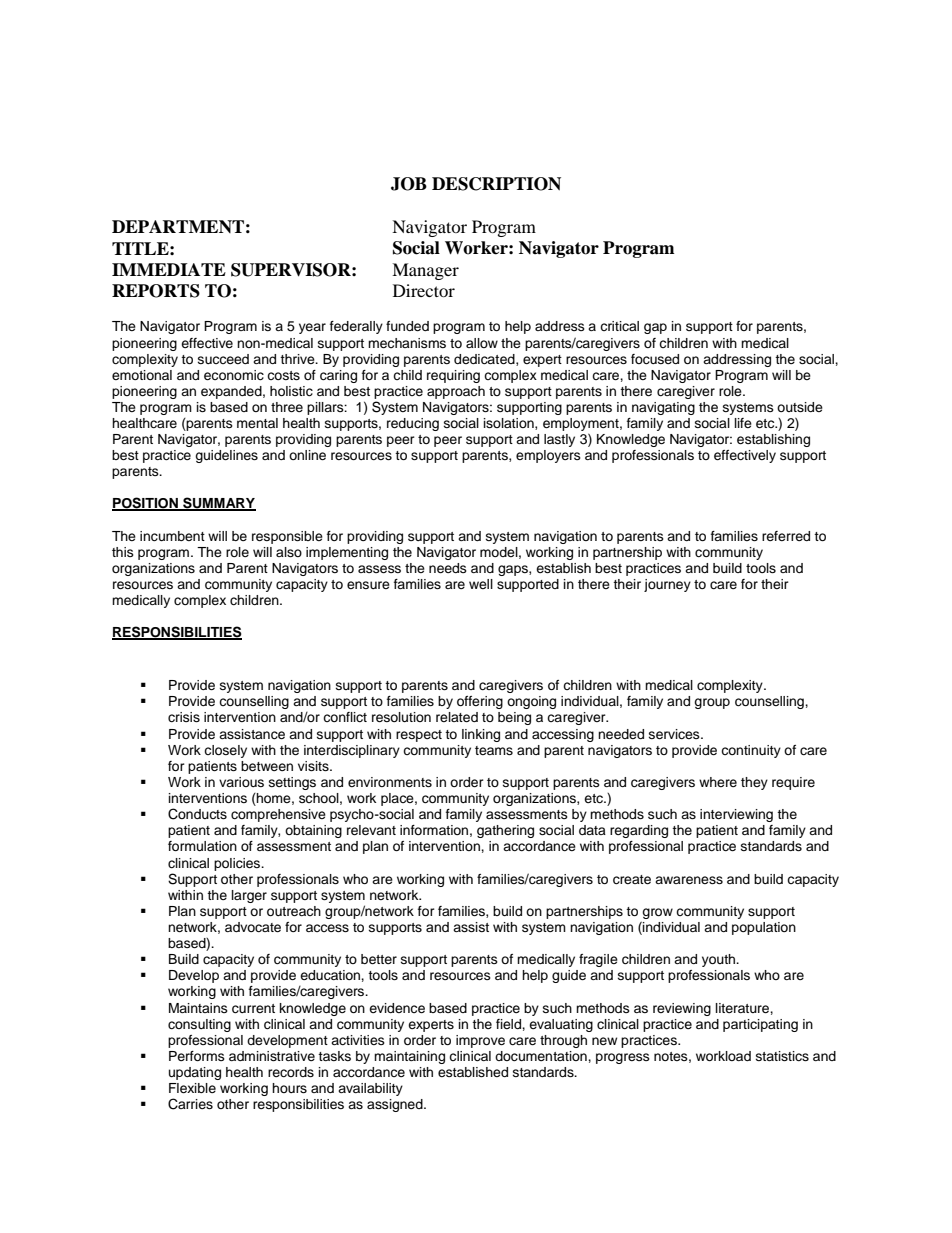  I want to click on larger, so click(249, 896).
